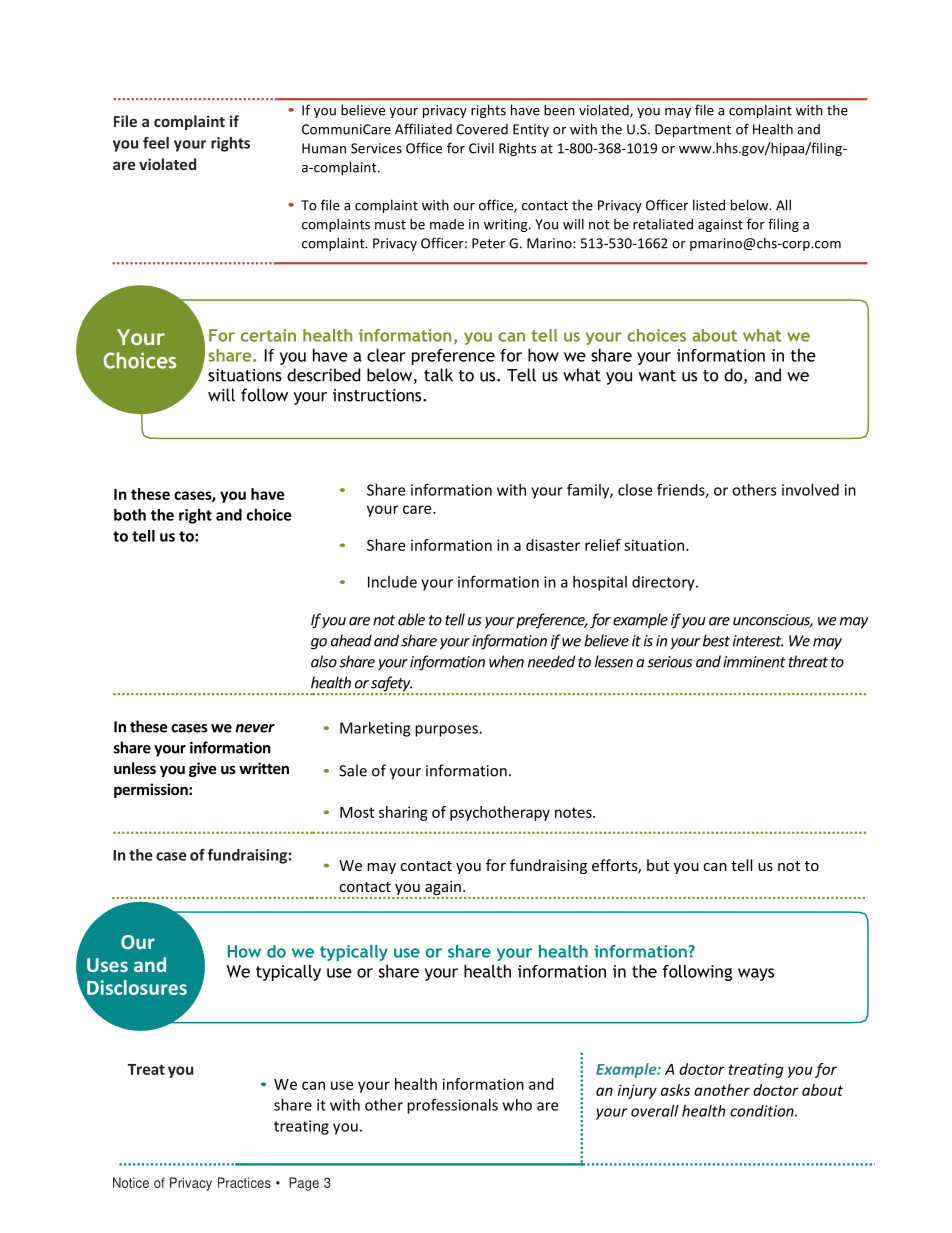  What do you see at coordinates (255, 728) in the image?
I see `never` at bounding box center [255, 728].
